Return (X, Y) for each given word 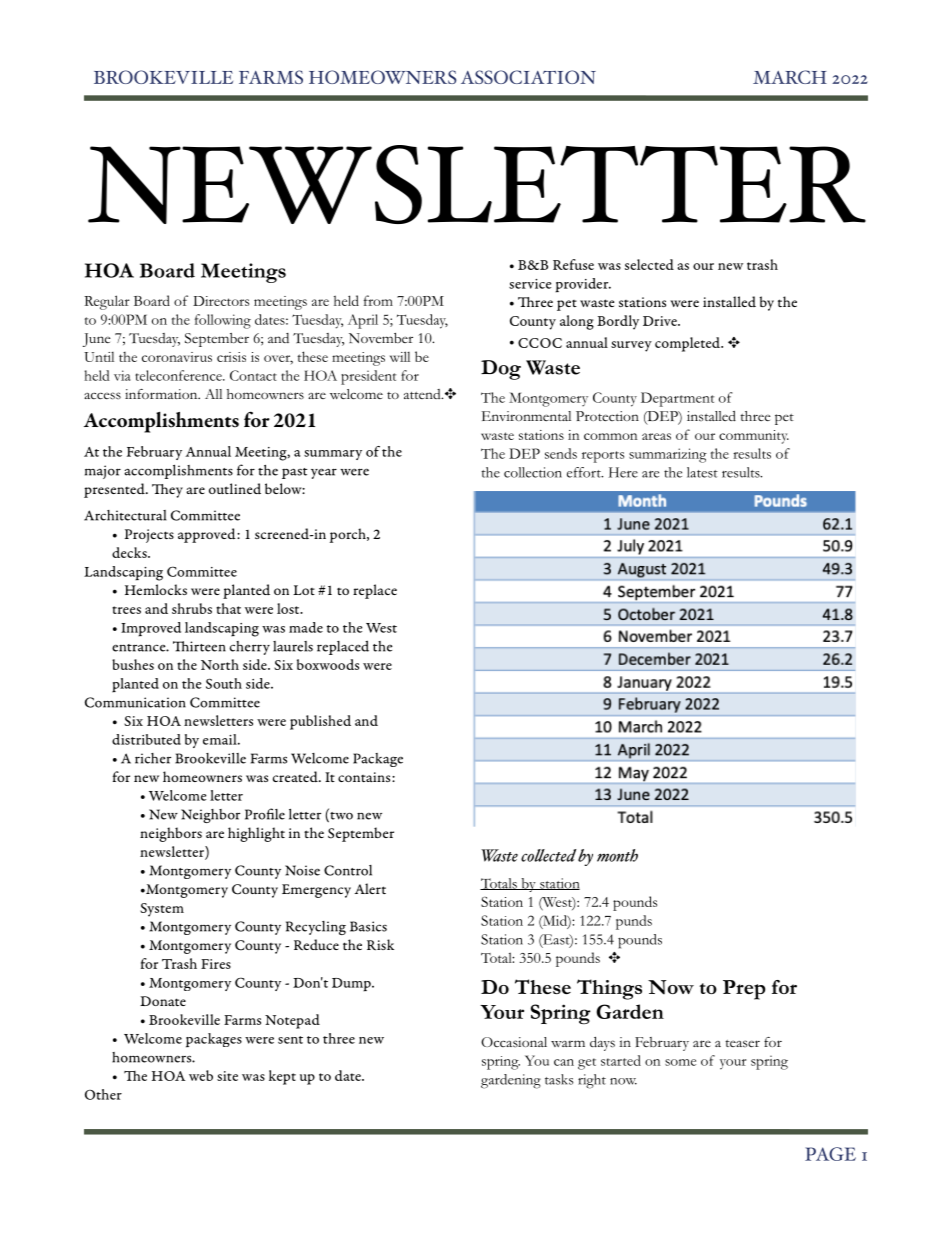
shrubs (192, 608)
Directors (221, 301)
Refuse (573, 264)
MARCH (790, 77)
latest (702, 472)
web (201, 1075)
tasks (559, 1079)
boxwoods (328, 664)
